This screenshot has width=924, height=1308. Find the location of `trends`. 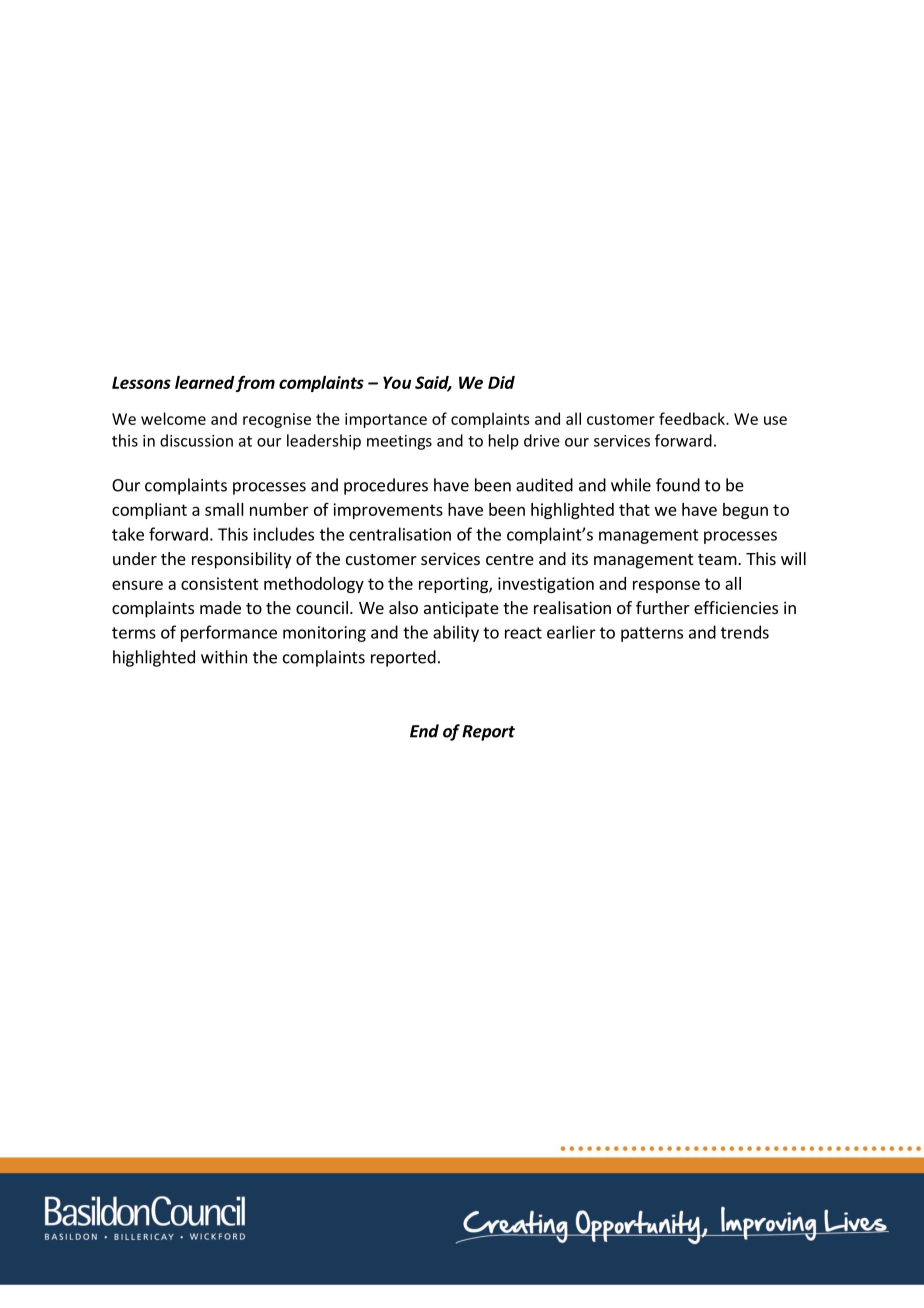

trends is located at coordinates (745, 632).
